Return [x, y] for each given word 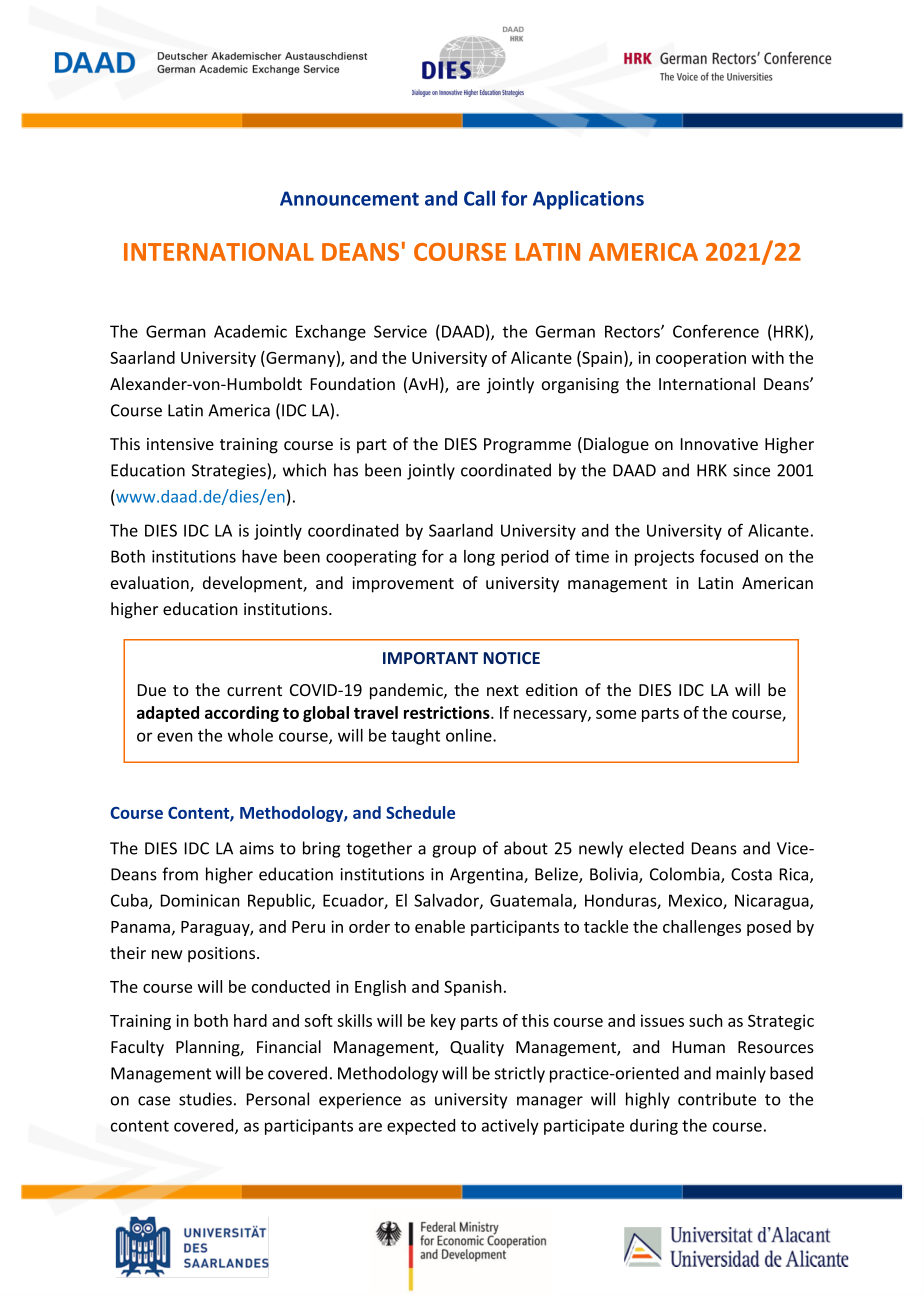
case [154, 1101]
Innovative [719, 444]
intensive [180, 444]
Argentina [487, 876]
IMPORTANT [430, 658]
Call [479, 198]
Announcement [349, 198]
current [254, 690]
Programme [527, 446]
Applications [588, 200]
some [616, 714]
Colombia [686, 875]
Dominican [200, 900]
